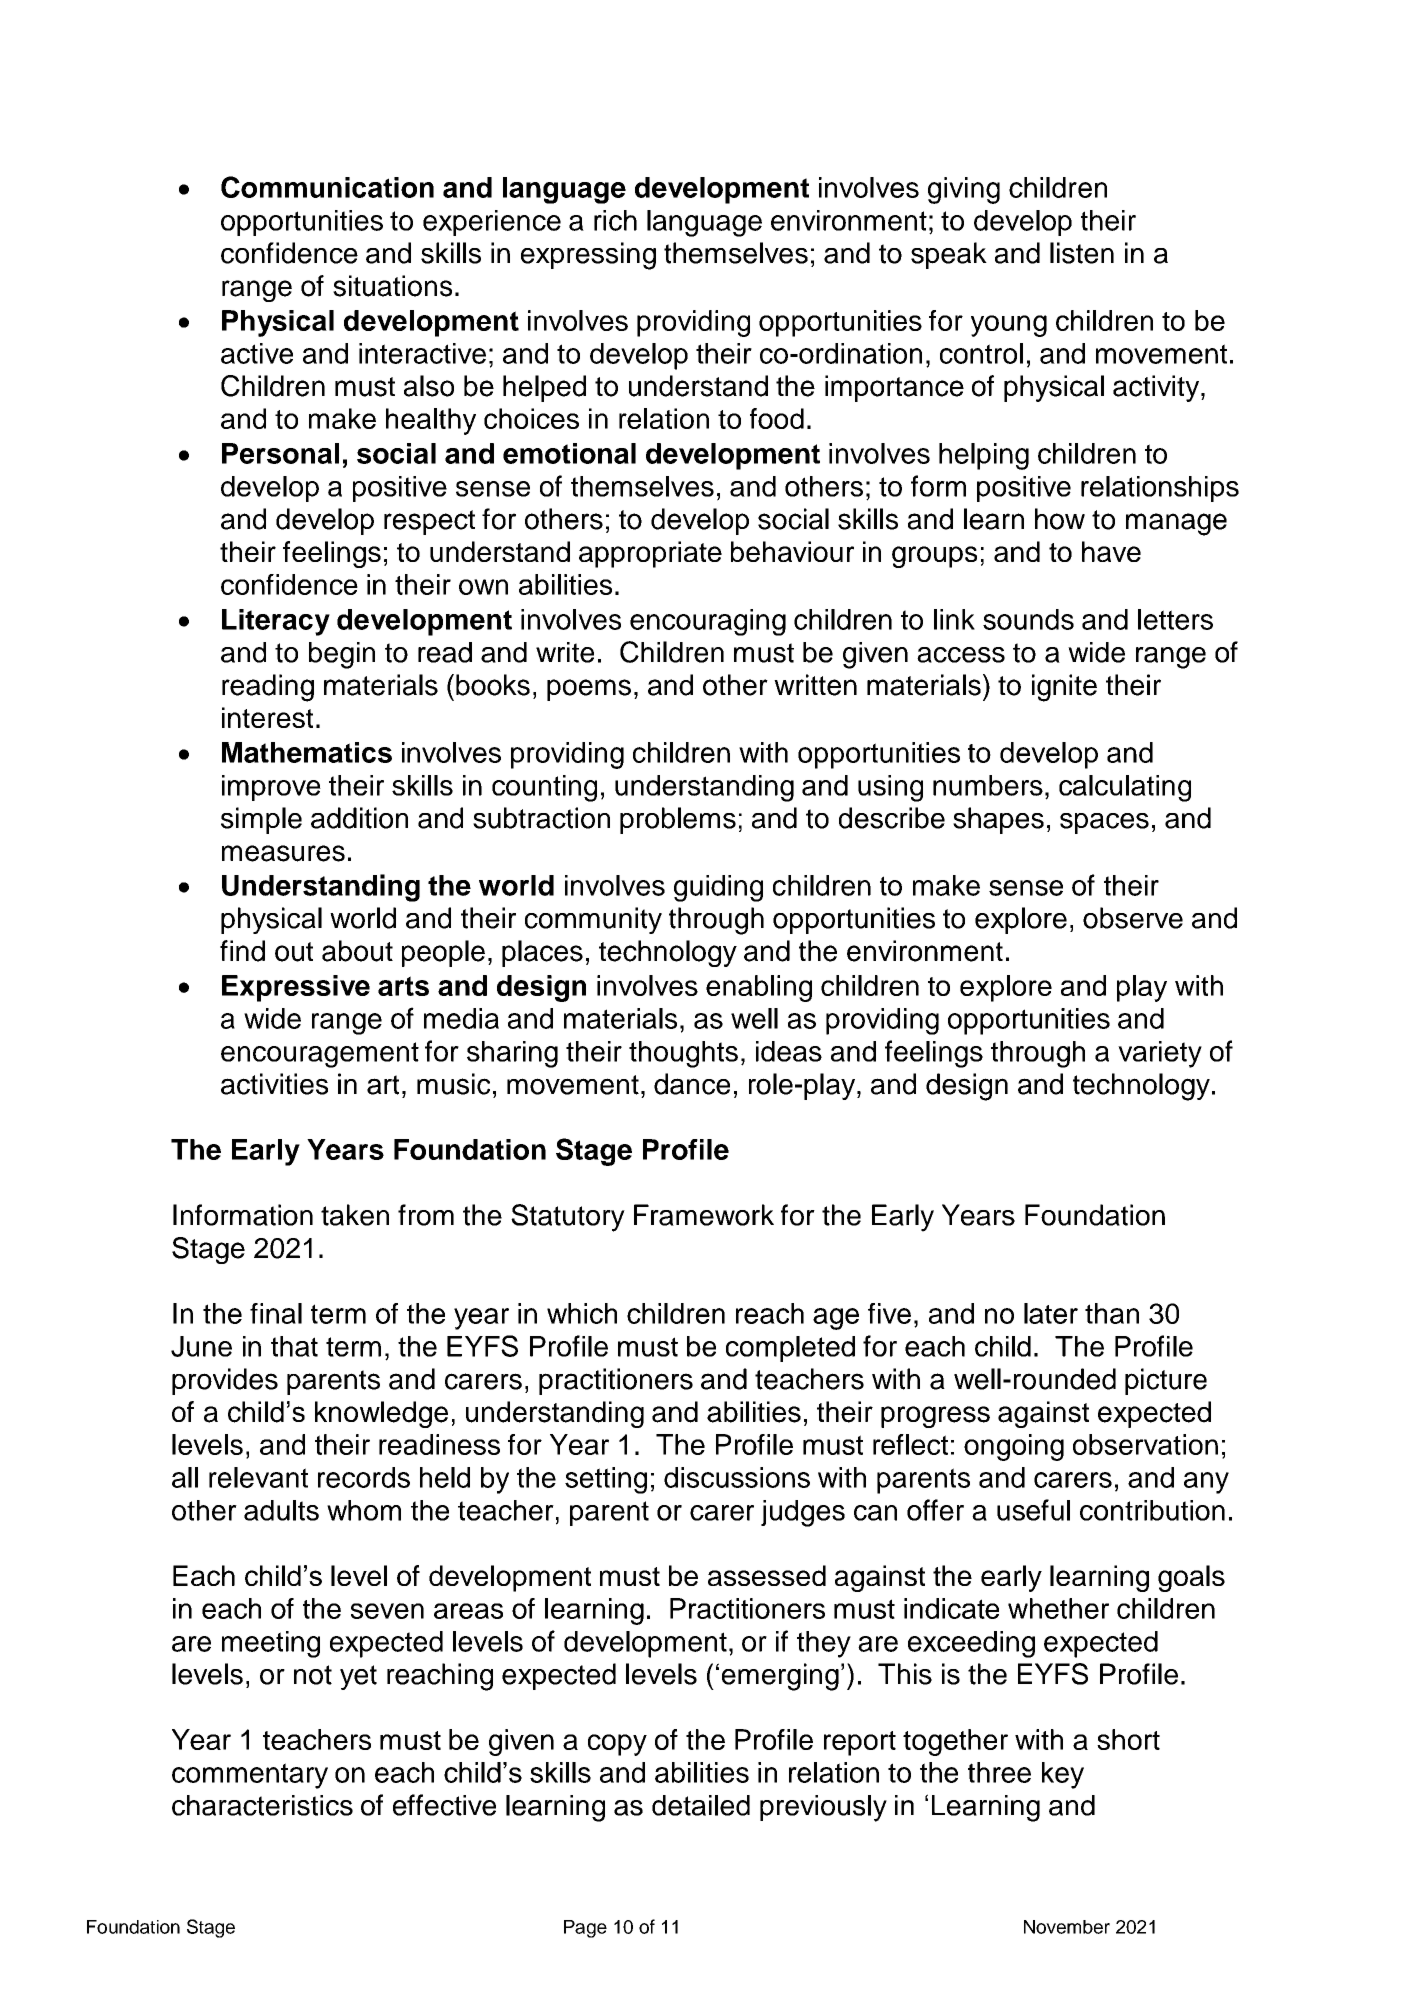 The width and height of the screenshot is (1413, 2000). What do you see at coordinates (1067, 1927) in the screenshot?
I see `November` at bounding box center [1067, 1927].
